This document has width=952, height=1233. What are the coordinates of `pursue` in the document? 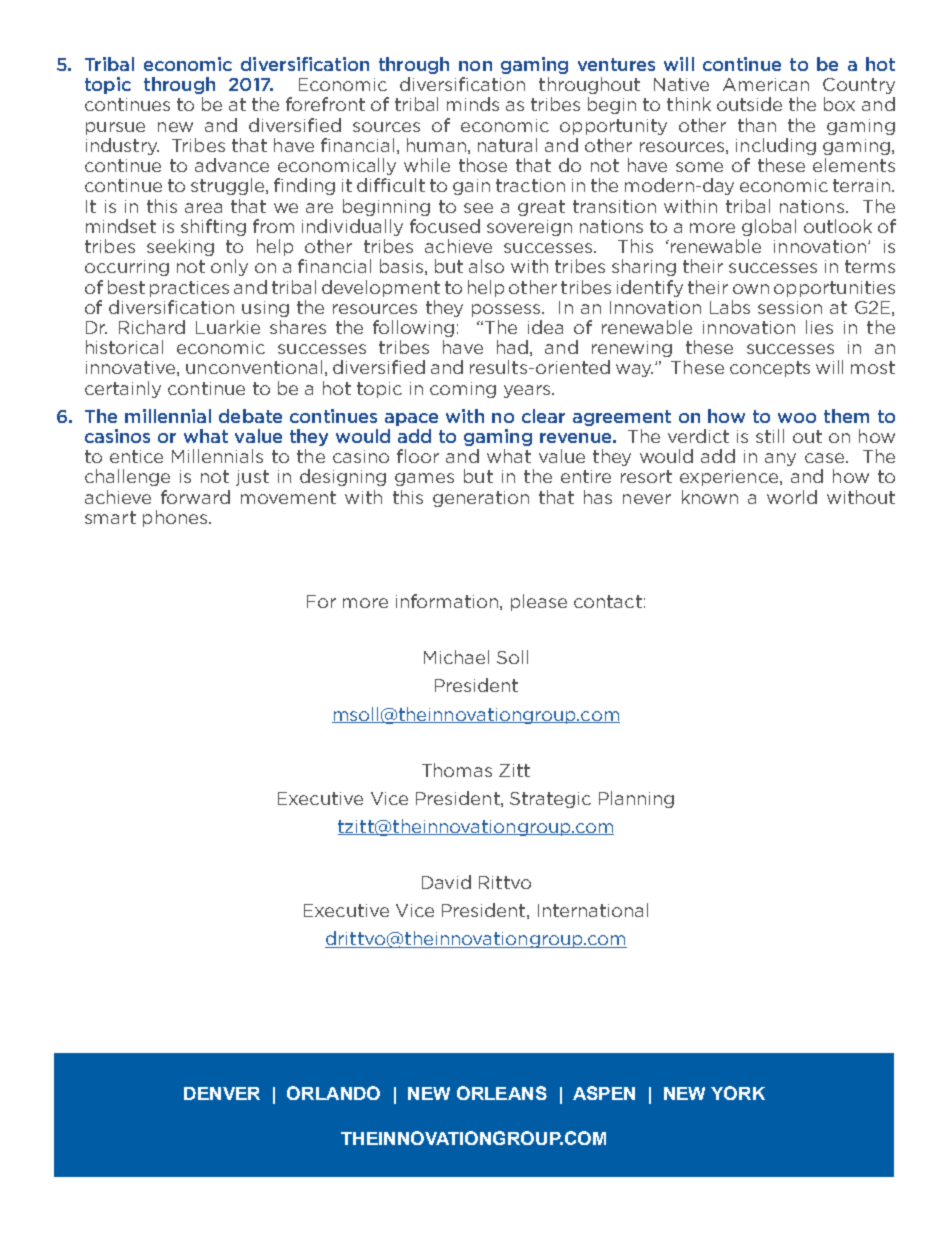 It's located at (115, 128).
